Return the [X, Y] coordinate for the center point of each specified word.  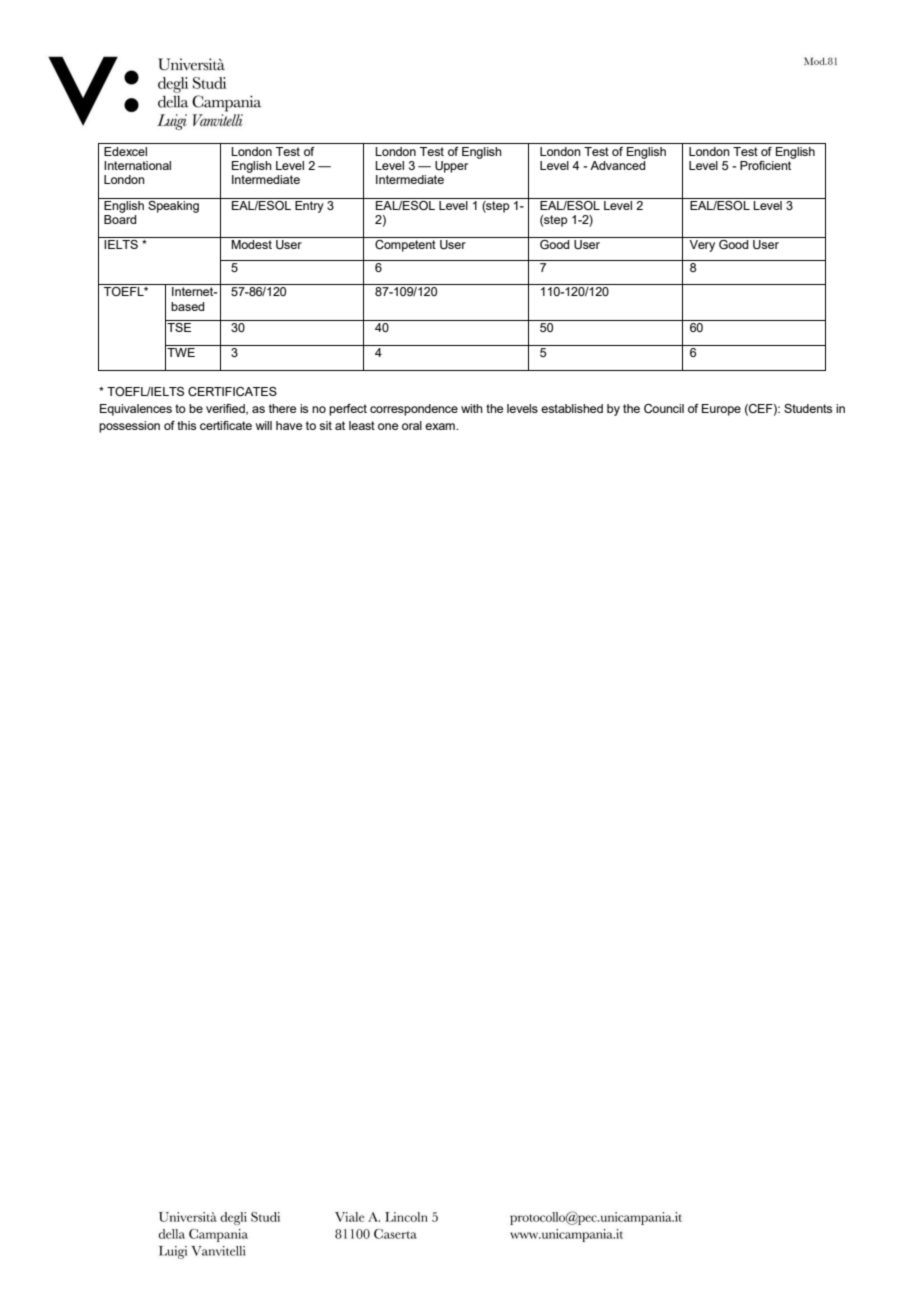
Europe [721, 410]
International [137, 165]
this [186, 425]
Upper [451, 167]
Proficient [767, 164]
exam [441, 426]
